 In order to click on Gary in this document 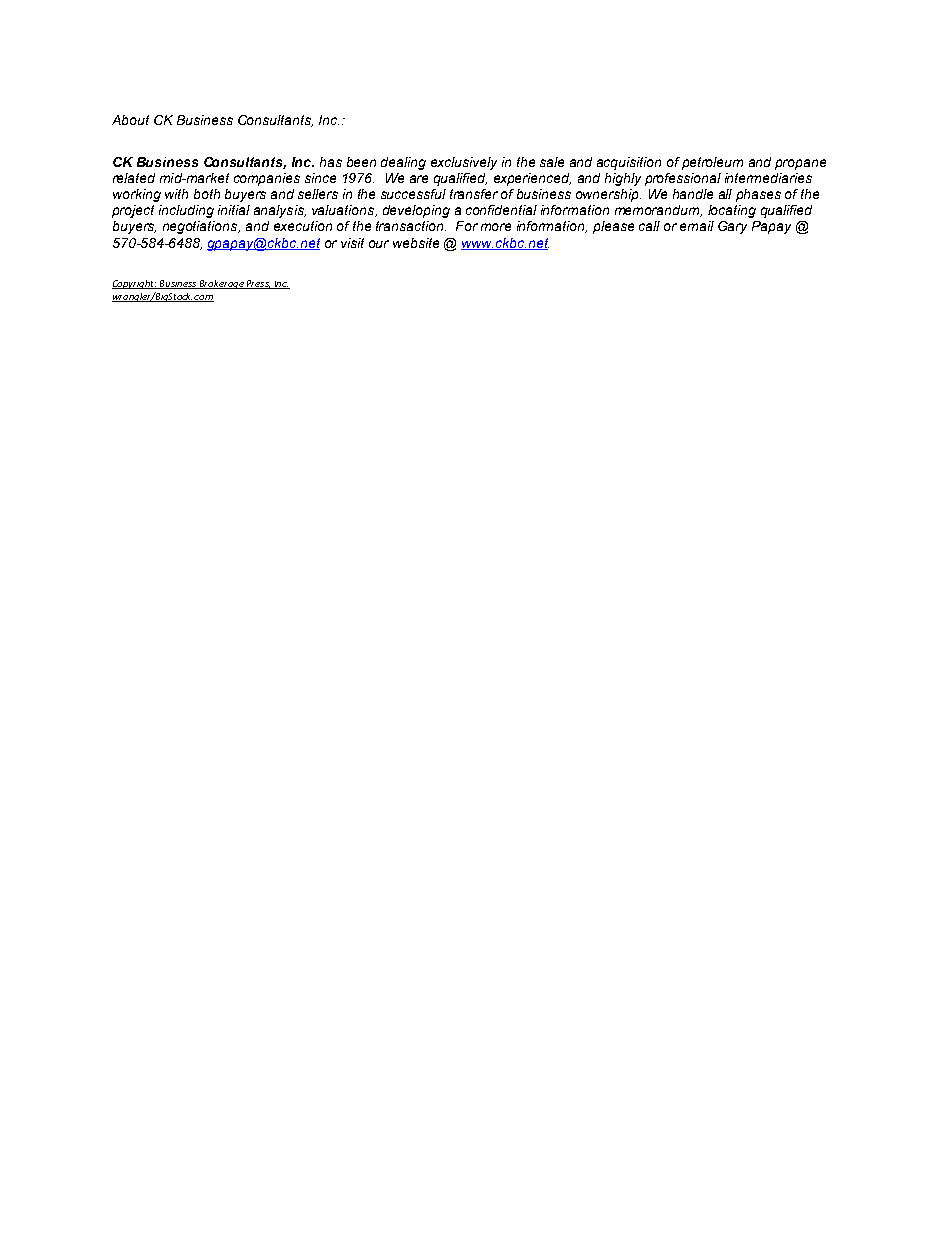, I will do `click(732, 227)`.
